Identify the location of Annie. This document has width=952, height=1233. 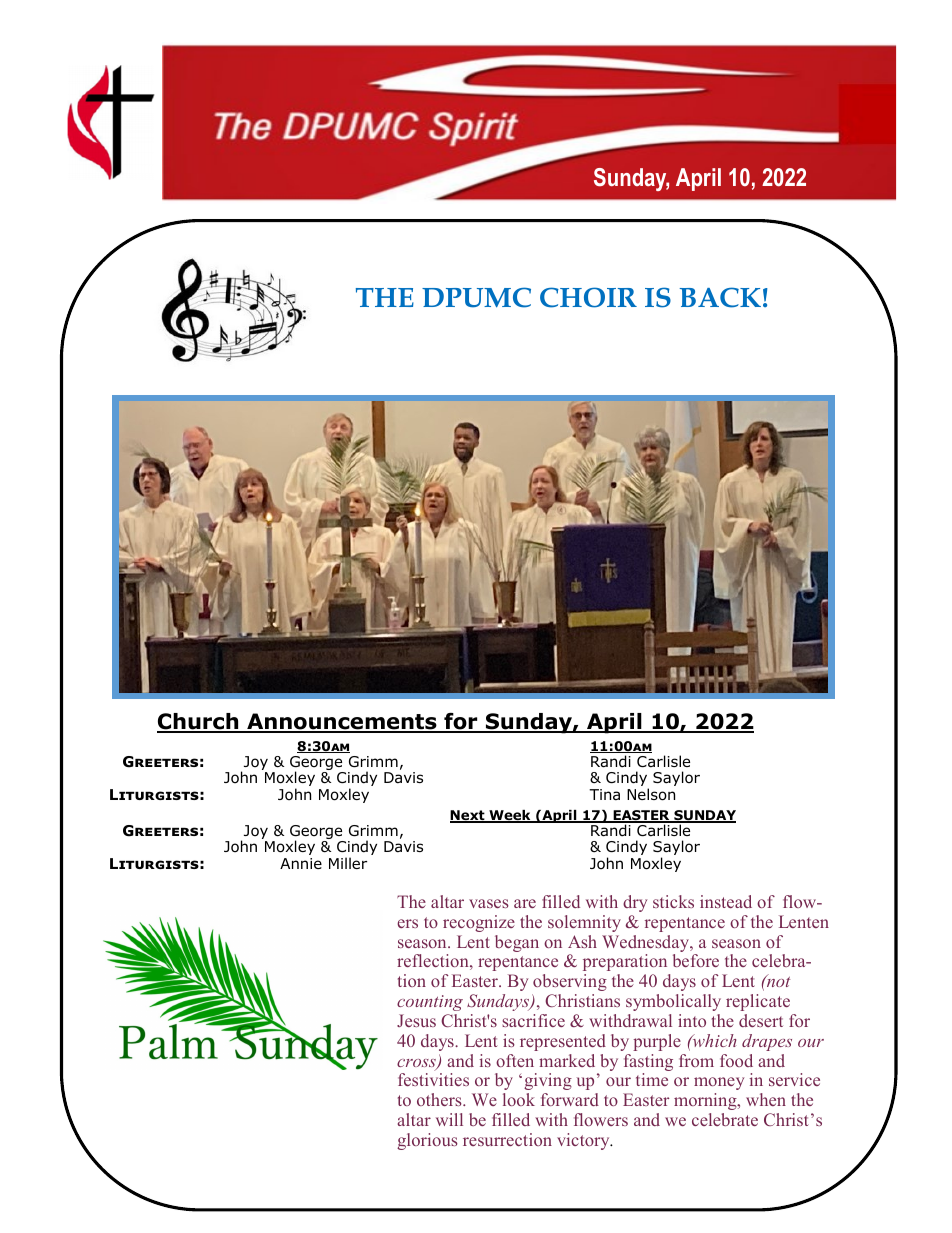
(301, 863).
